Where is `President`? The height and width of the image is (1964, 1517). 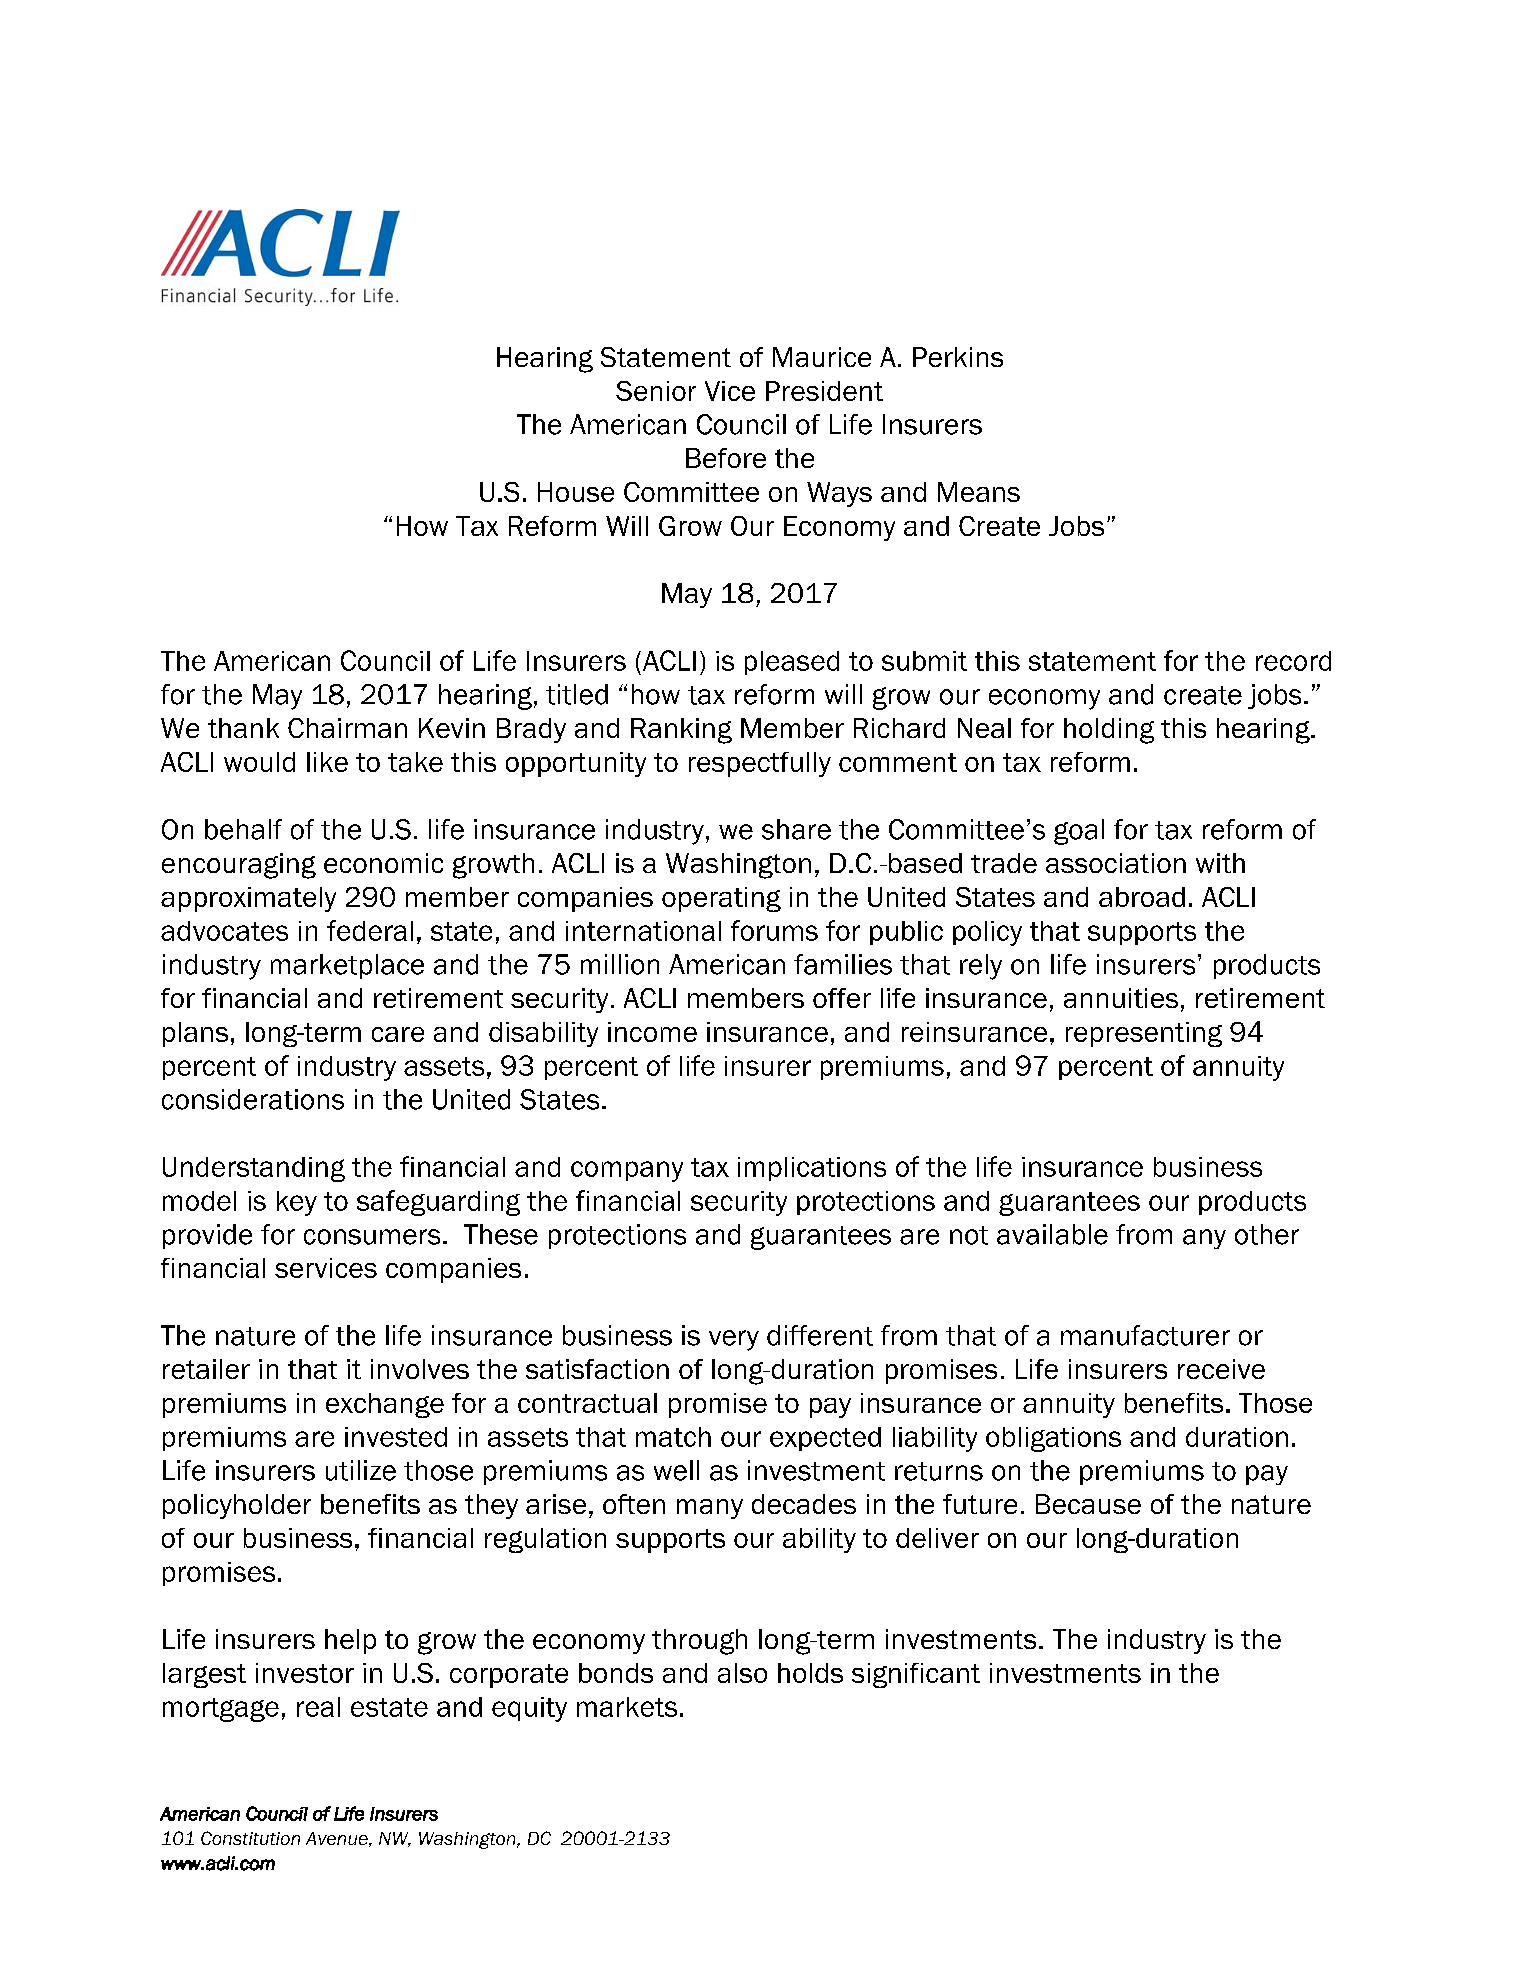 President is located at coordinates (824, 391).
